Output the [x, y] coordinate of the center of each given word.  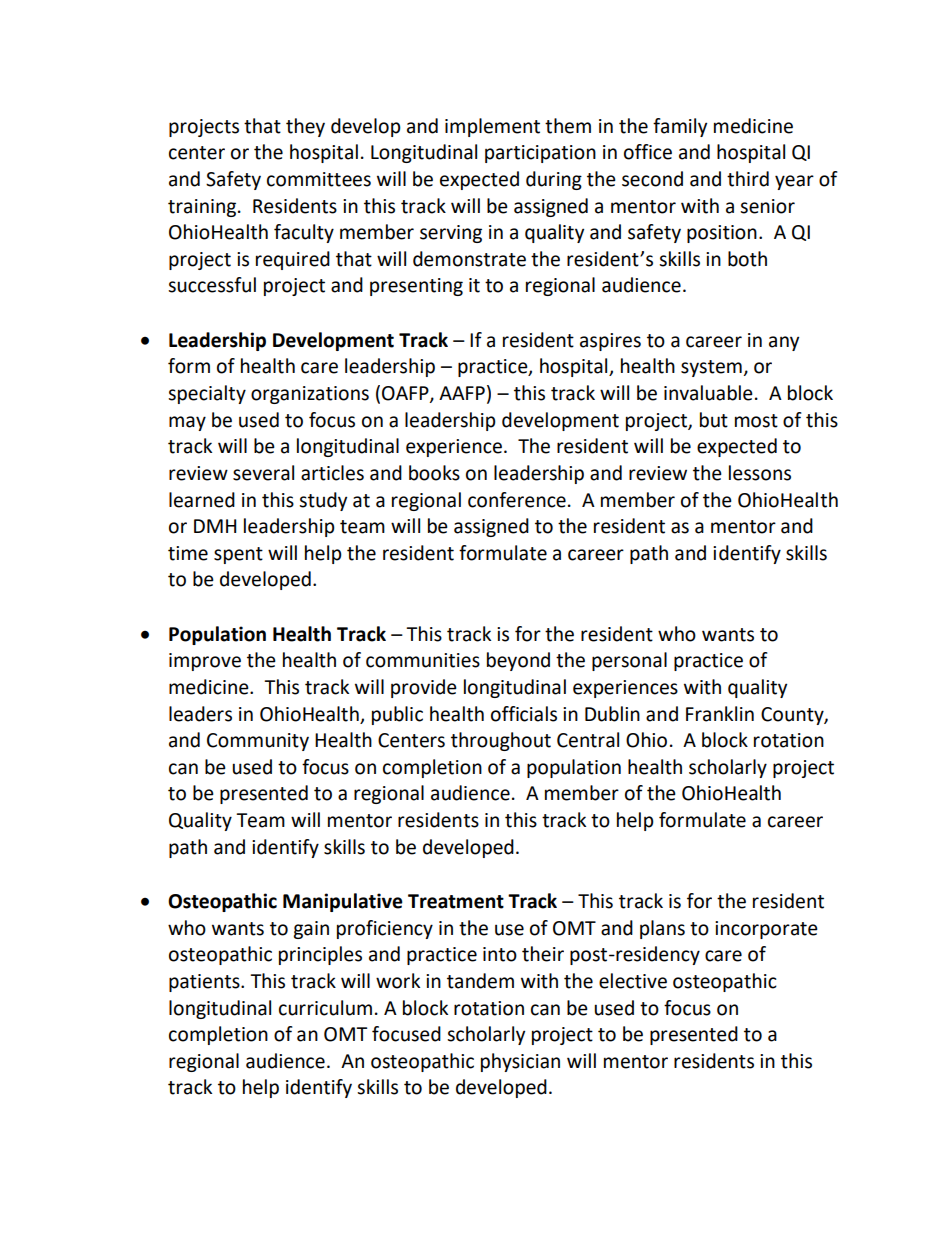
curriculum [325, 1008]
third [748, 179]
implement [492, 127]
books [434, 473]
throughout [501, 741]
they [305, 127]
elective [633, 981]
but [714, 420]
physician [520, 1062]
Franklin [720, 714]
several [263, 473]
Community [258, 742]
